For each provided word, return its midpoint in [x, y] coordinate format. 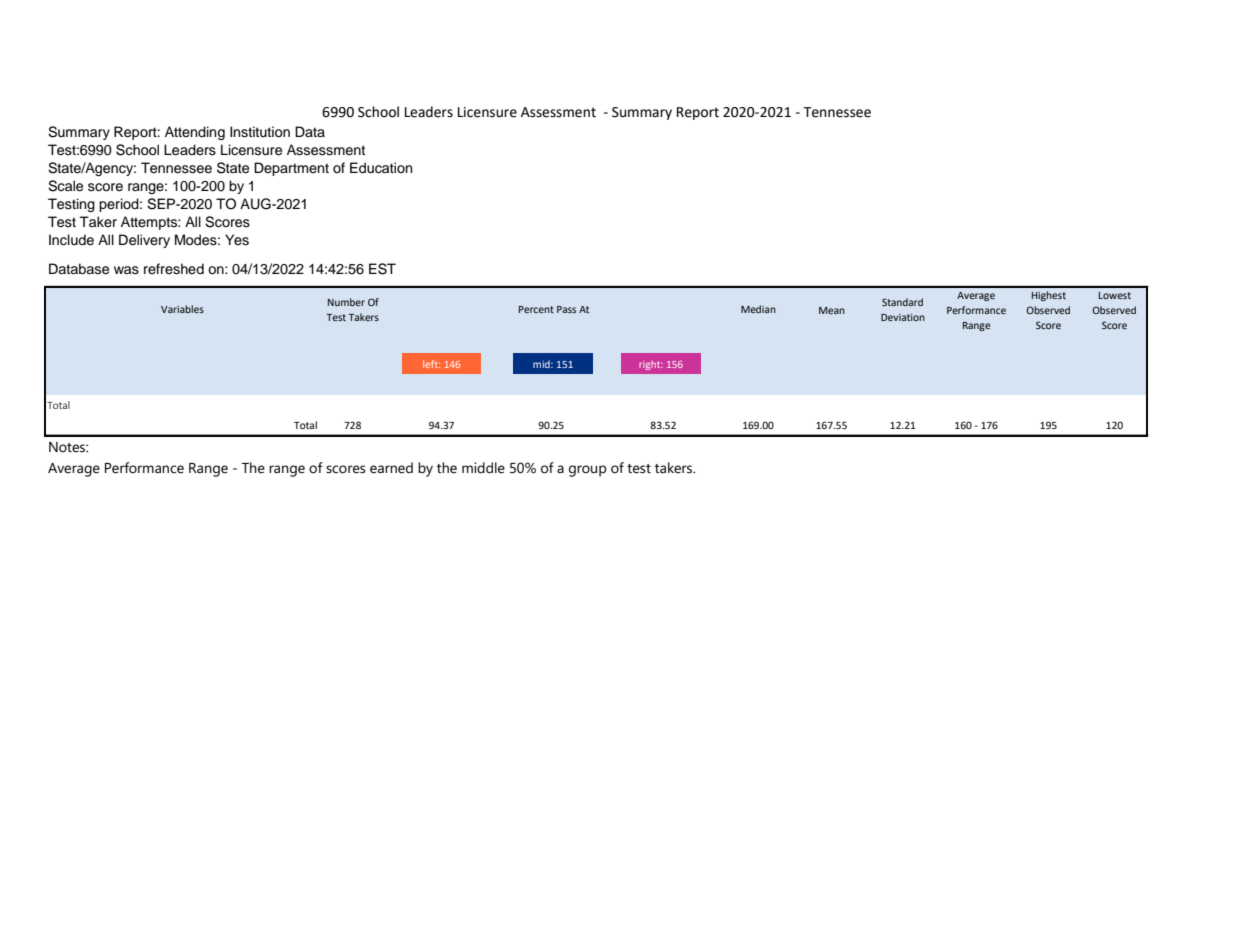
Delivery [144, 241]
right [651, 365]
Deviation [903, 317]
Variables [182, 309]
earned [391, 468]
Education [381, 168]
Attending [195, 133]
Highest [1049, 296]
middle [483, 468]
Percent [536, 309]
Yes [237, 240]
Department [291, 169]
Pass [566, 309]
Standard [902, 302]
